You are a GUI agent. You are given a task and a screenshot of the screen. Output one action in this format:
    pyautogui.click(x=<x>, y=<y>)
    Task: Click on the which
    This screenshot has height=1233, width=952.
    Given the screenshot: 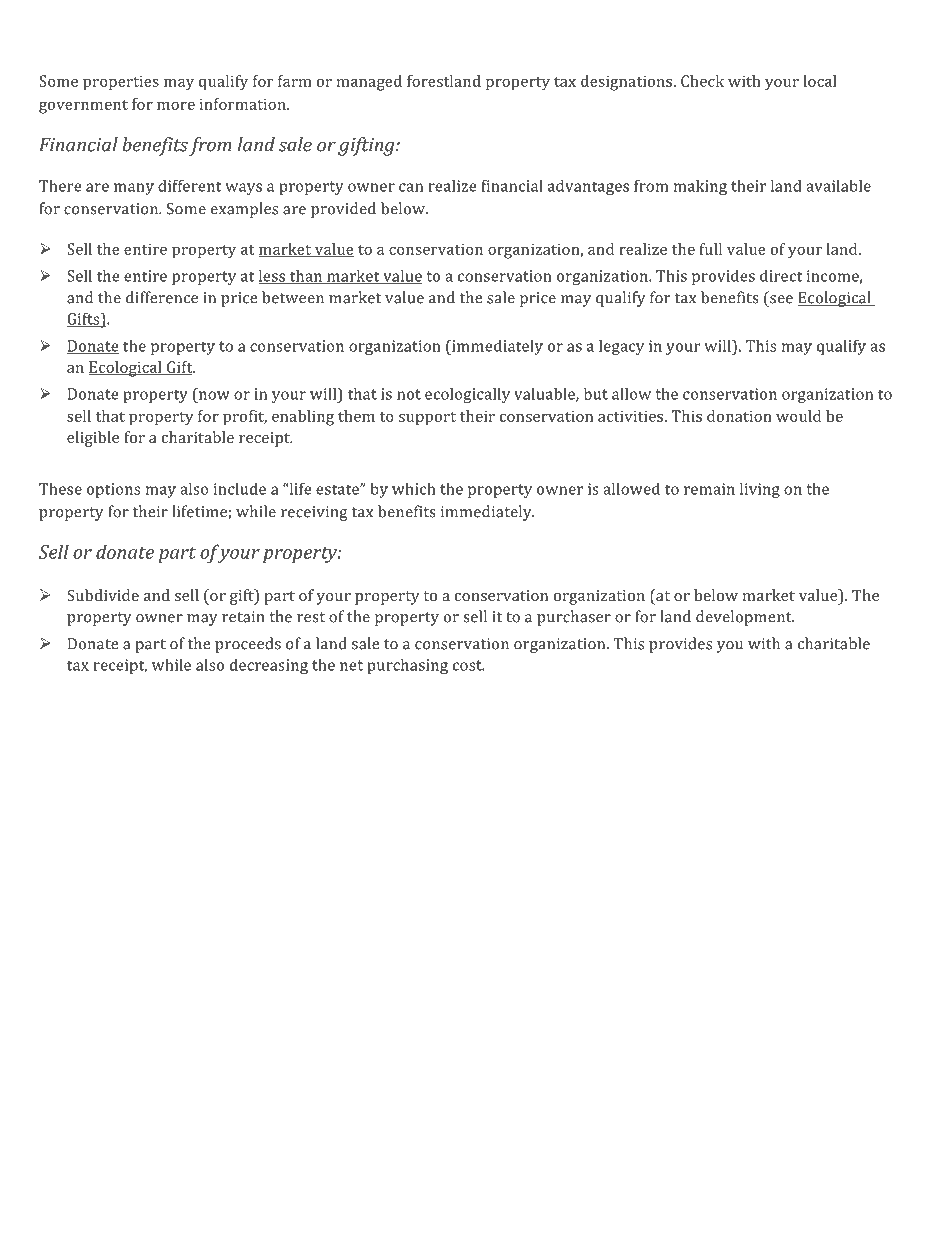 What is the action you would take?
    pyautogui.click(x=414, y=488)
